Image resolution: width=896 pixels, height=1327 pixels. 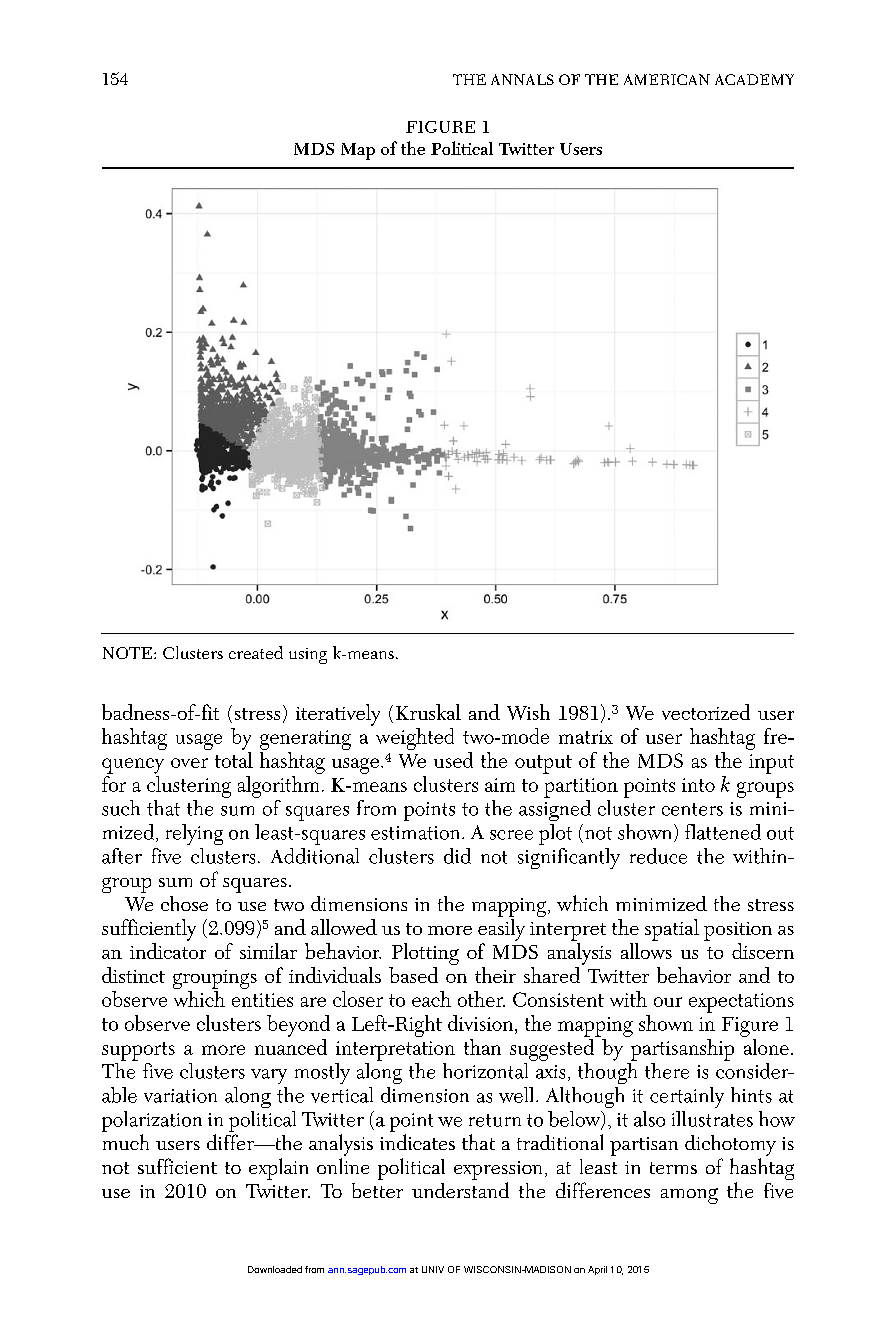 What do you see at coordinates (256, 652) in the screenshot?
I see `created` at bounding box center [256, 652].
